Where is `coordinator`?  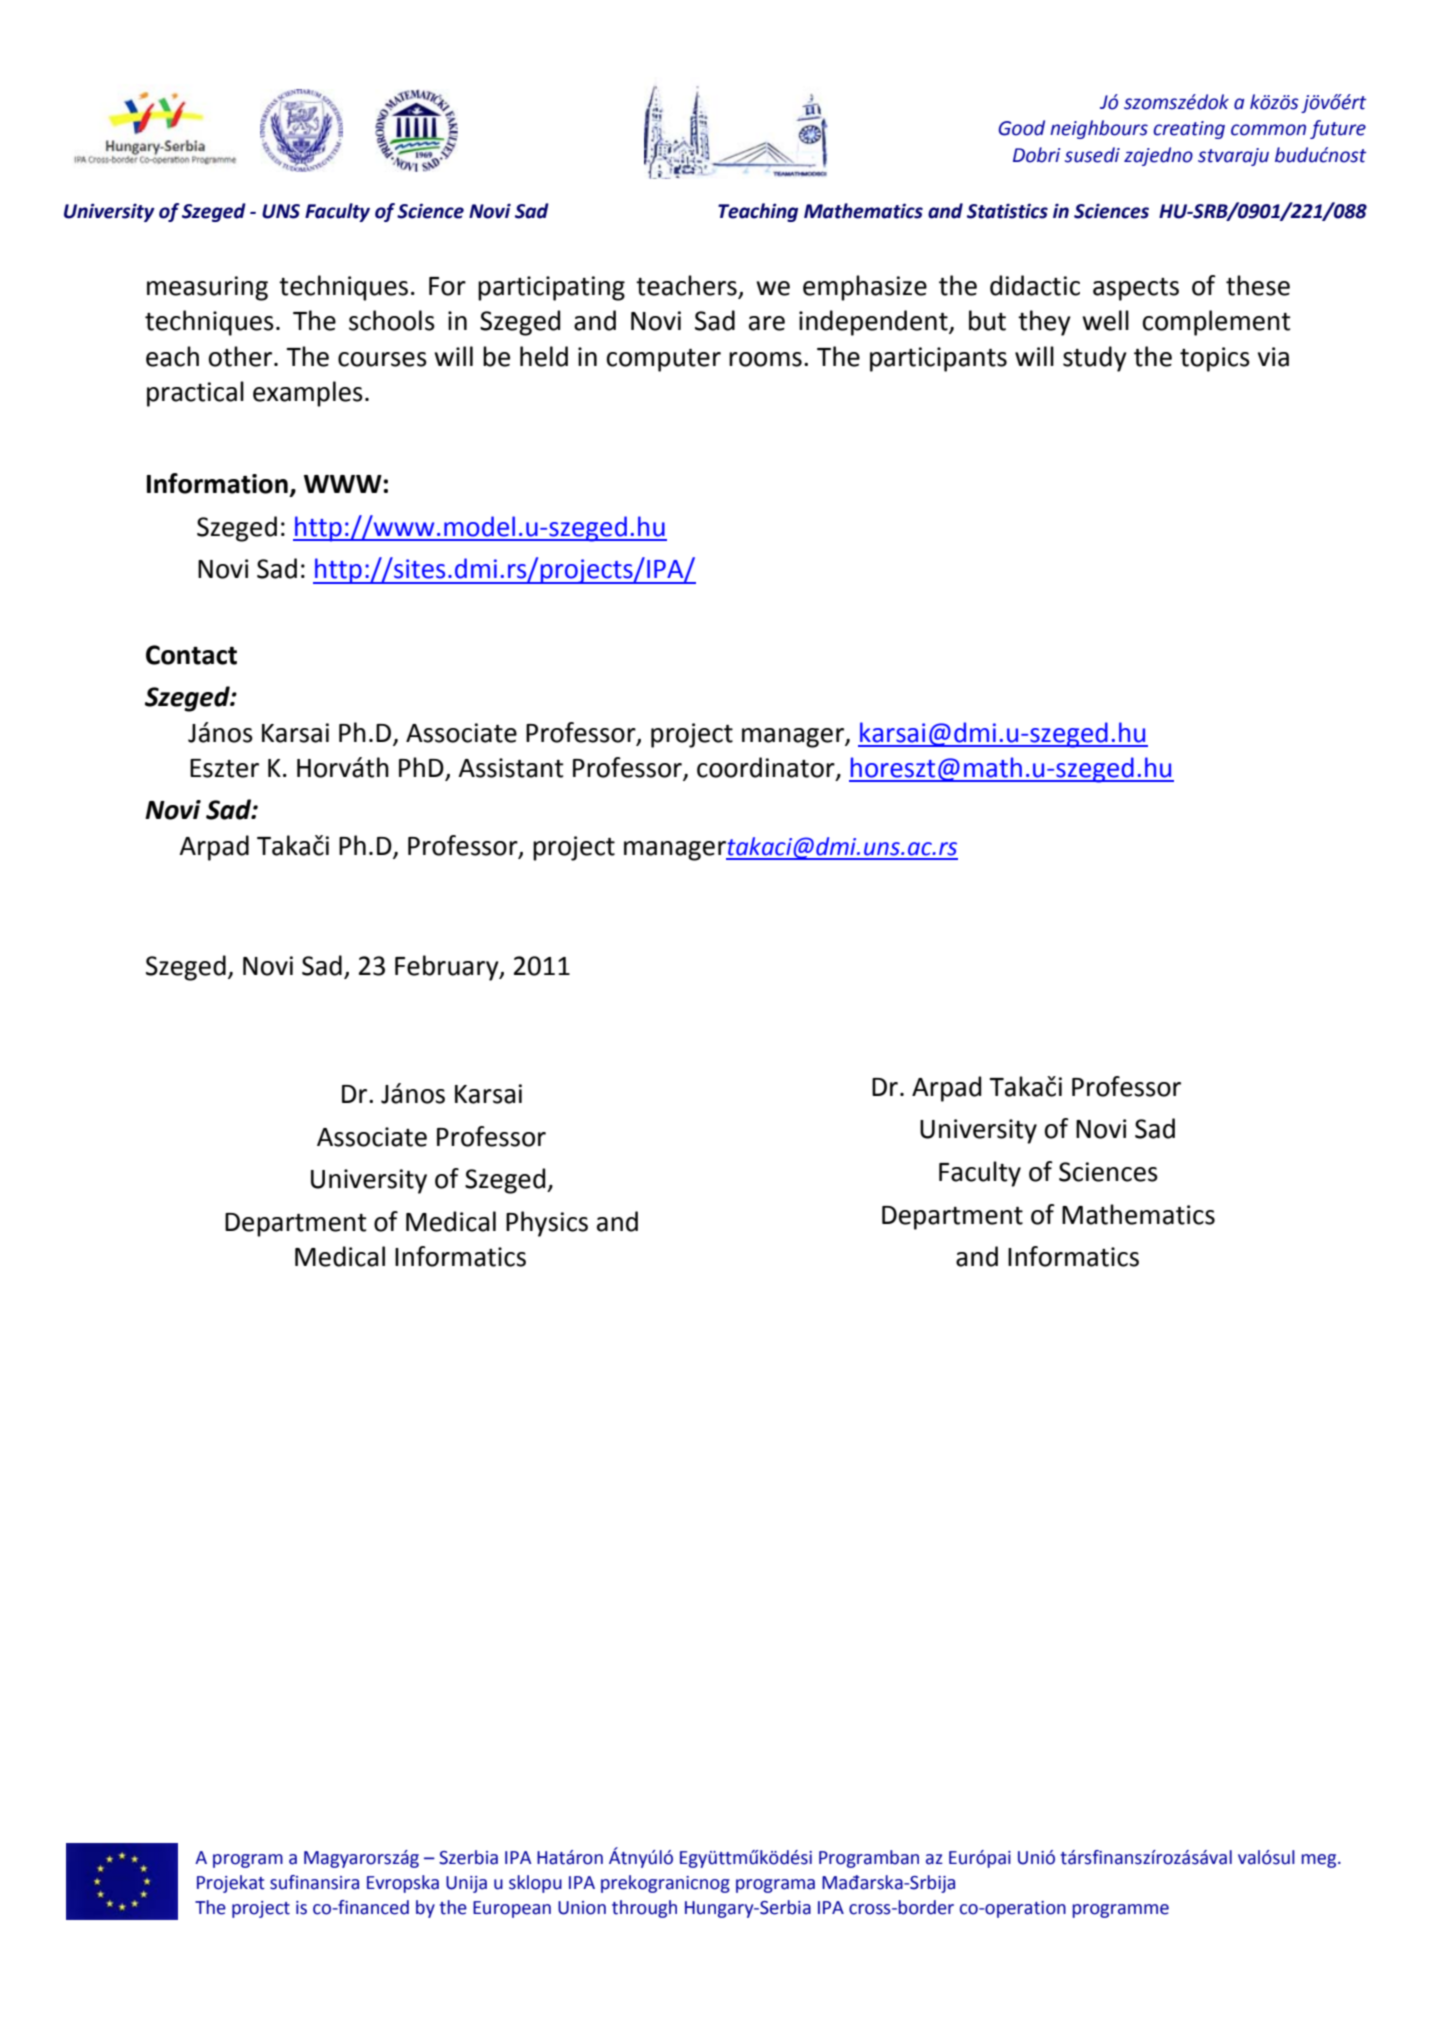 coordinator is located at coordinates (767, 768).
